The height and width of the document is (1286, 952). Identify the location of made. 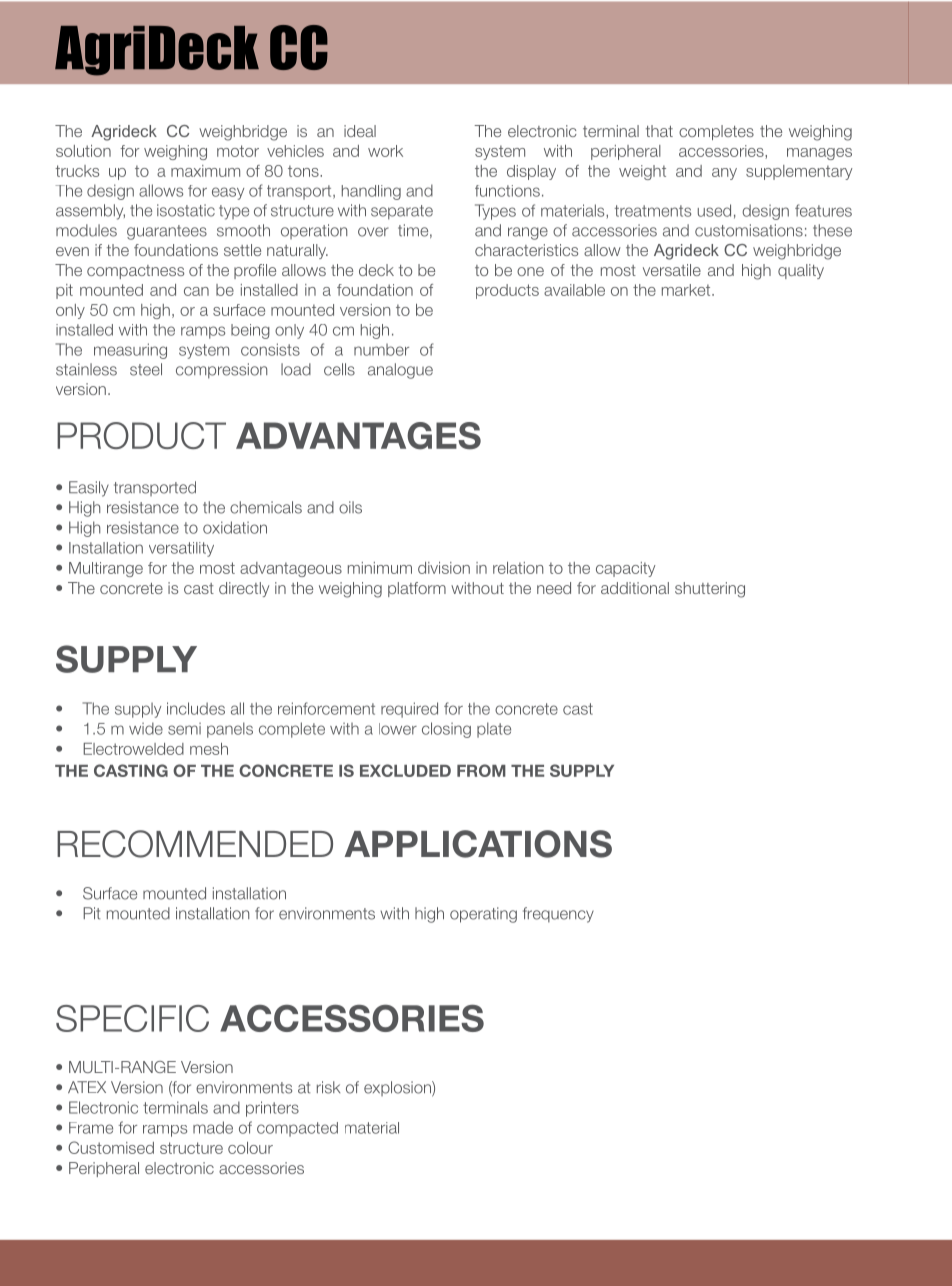
(213, 1127).
